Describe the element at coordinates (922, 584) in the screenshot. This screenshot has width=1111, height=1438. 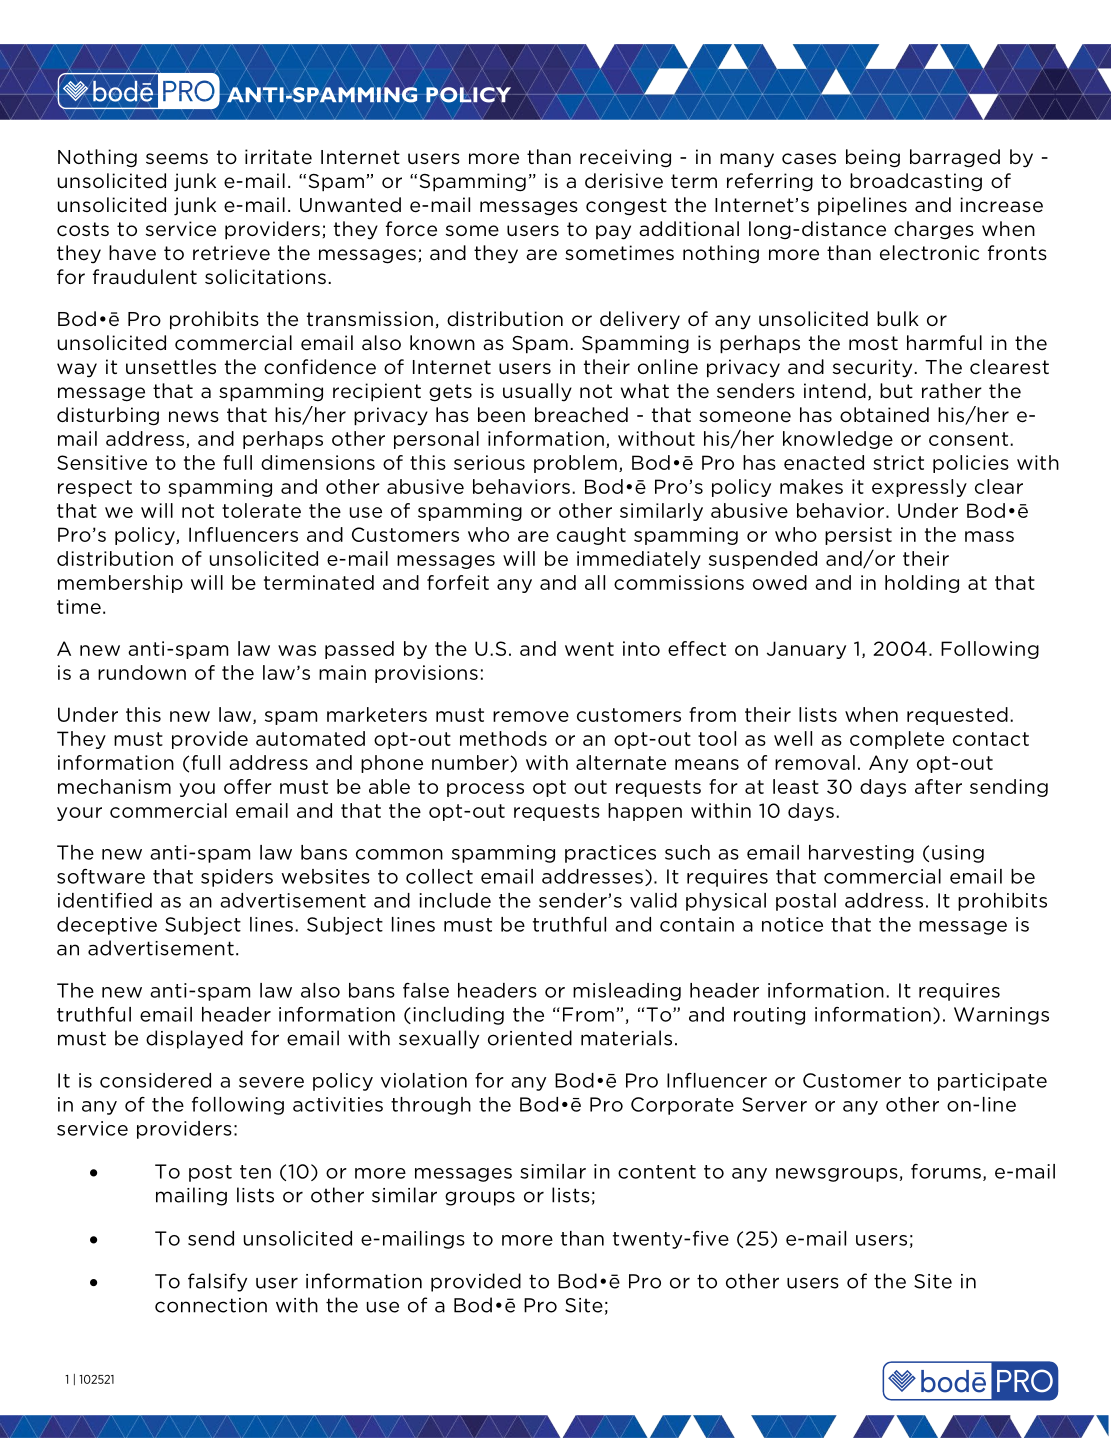
I see `holding` at that location.
